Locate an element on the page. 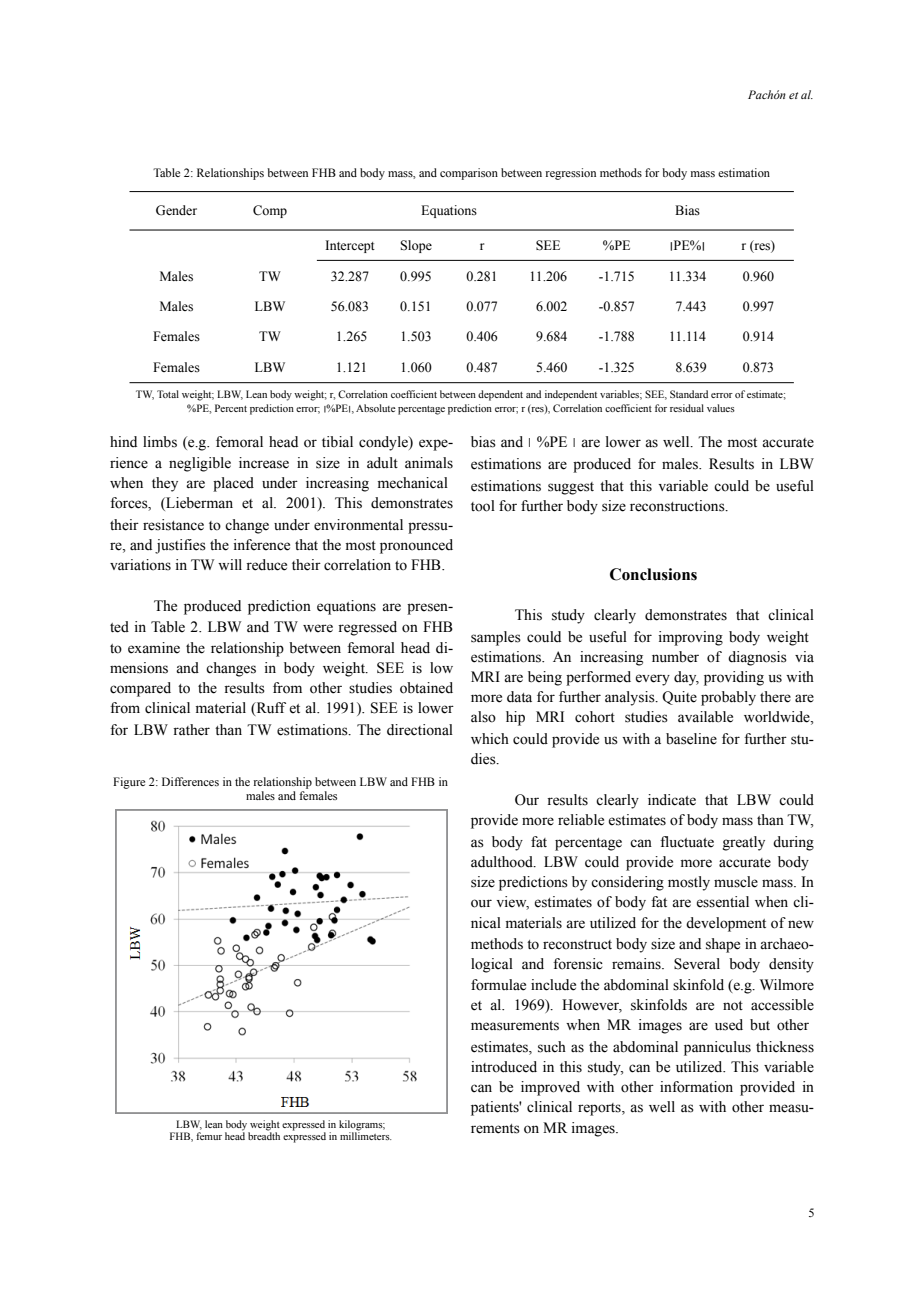 Image resolution: width=924 pixels, height=1308 pixels. Conclusions is located at coordinates (653, 574).
